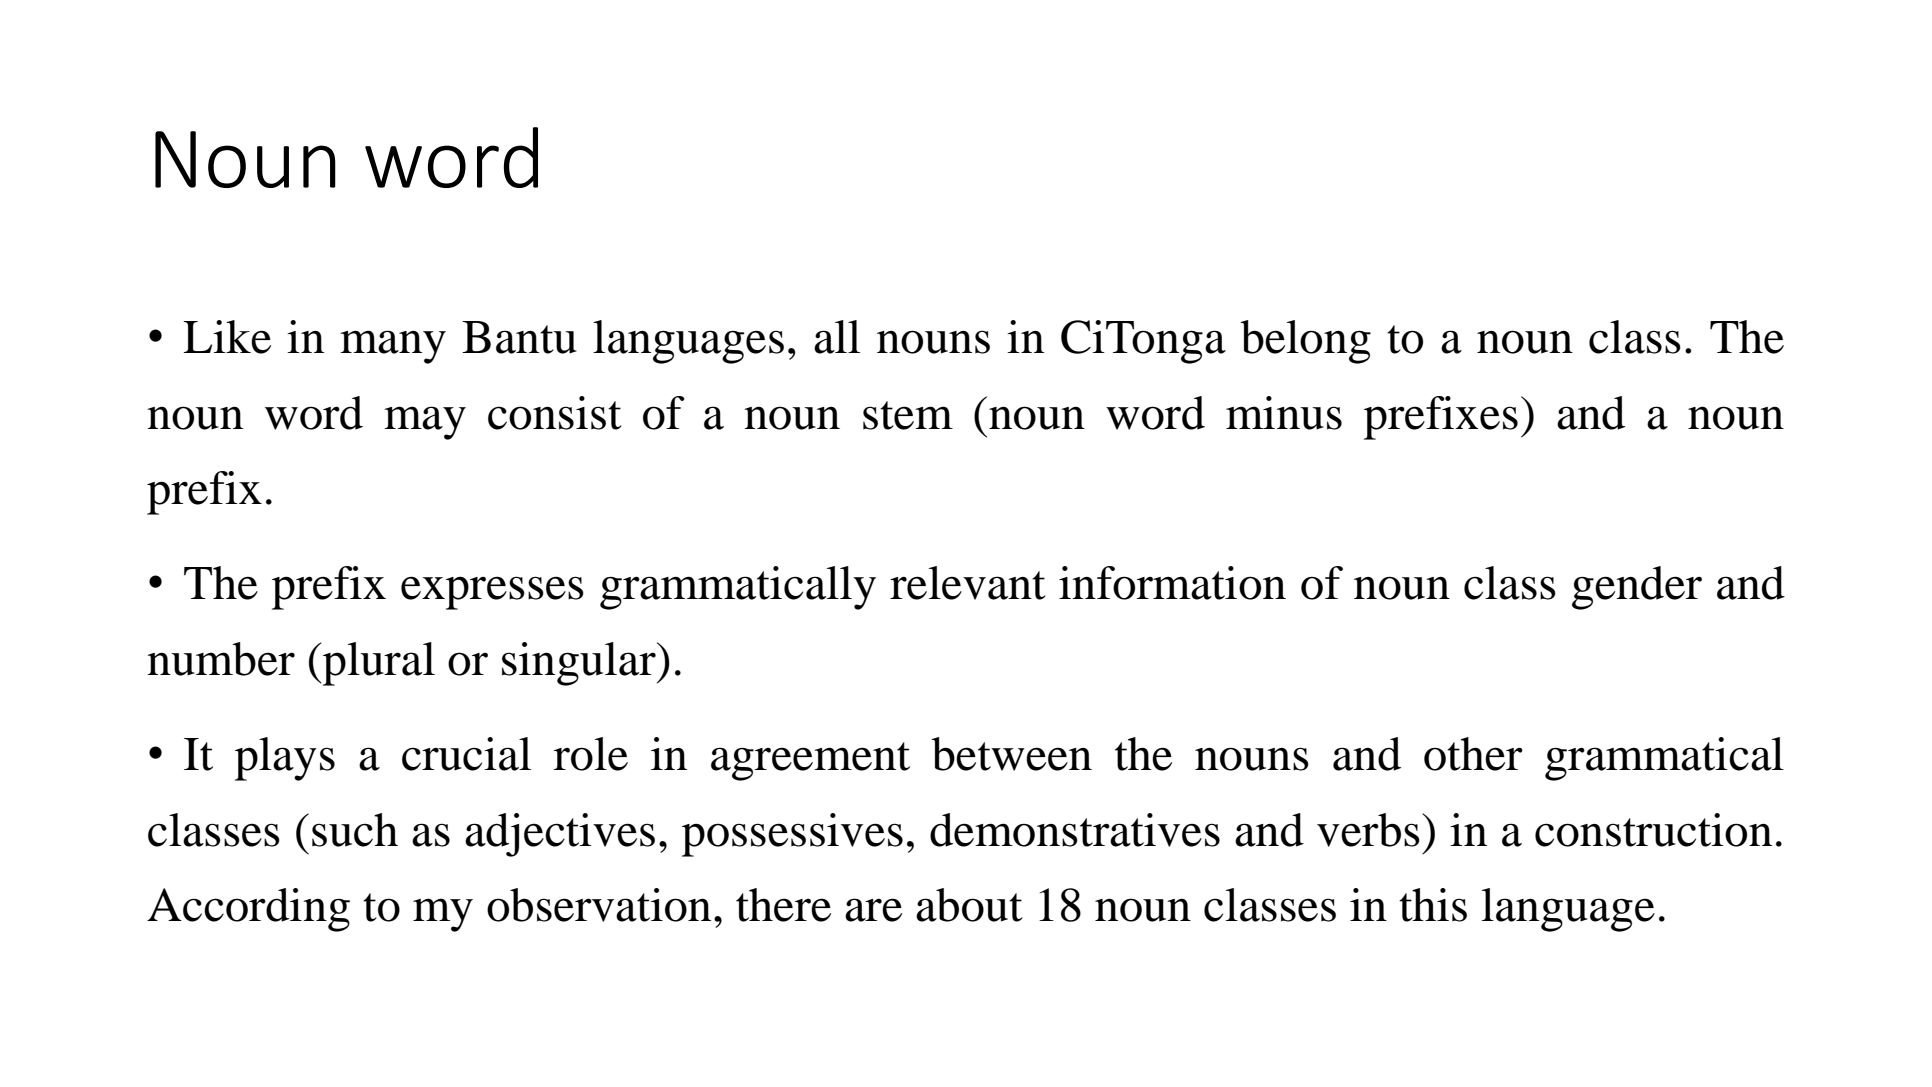 Image resolution: width=1932 pixels, height=1087 pixels. I want to click on According, so click(248, 910).
